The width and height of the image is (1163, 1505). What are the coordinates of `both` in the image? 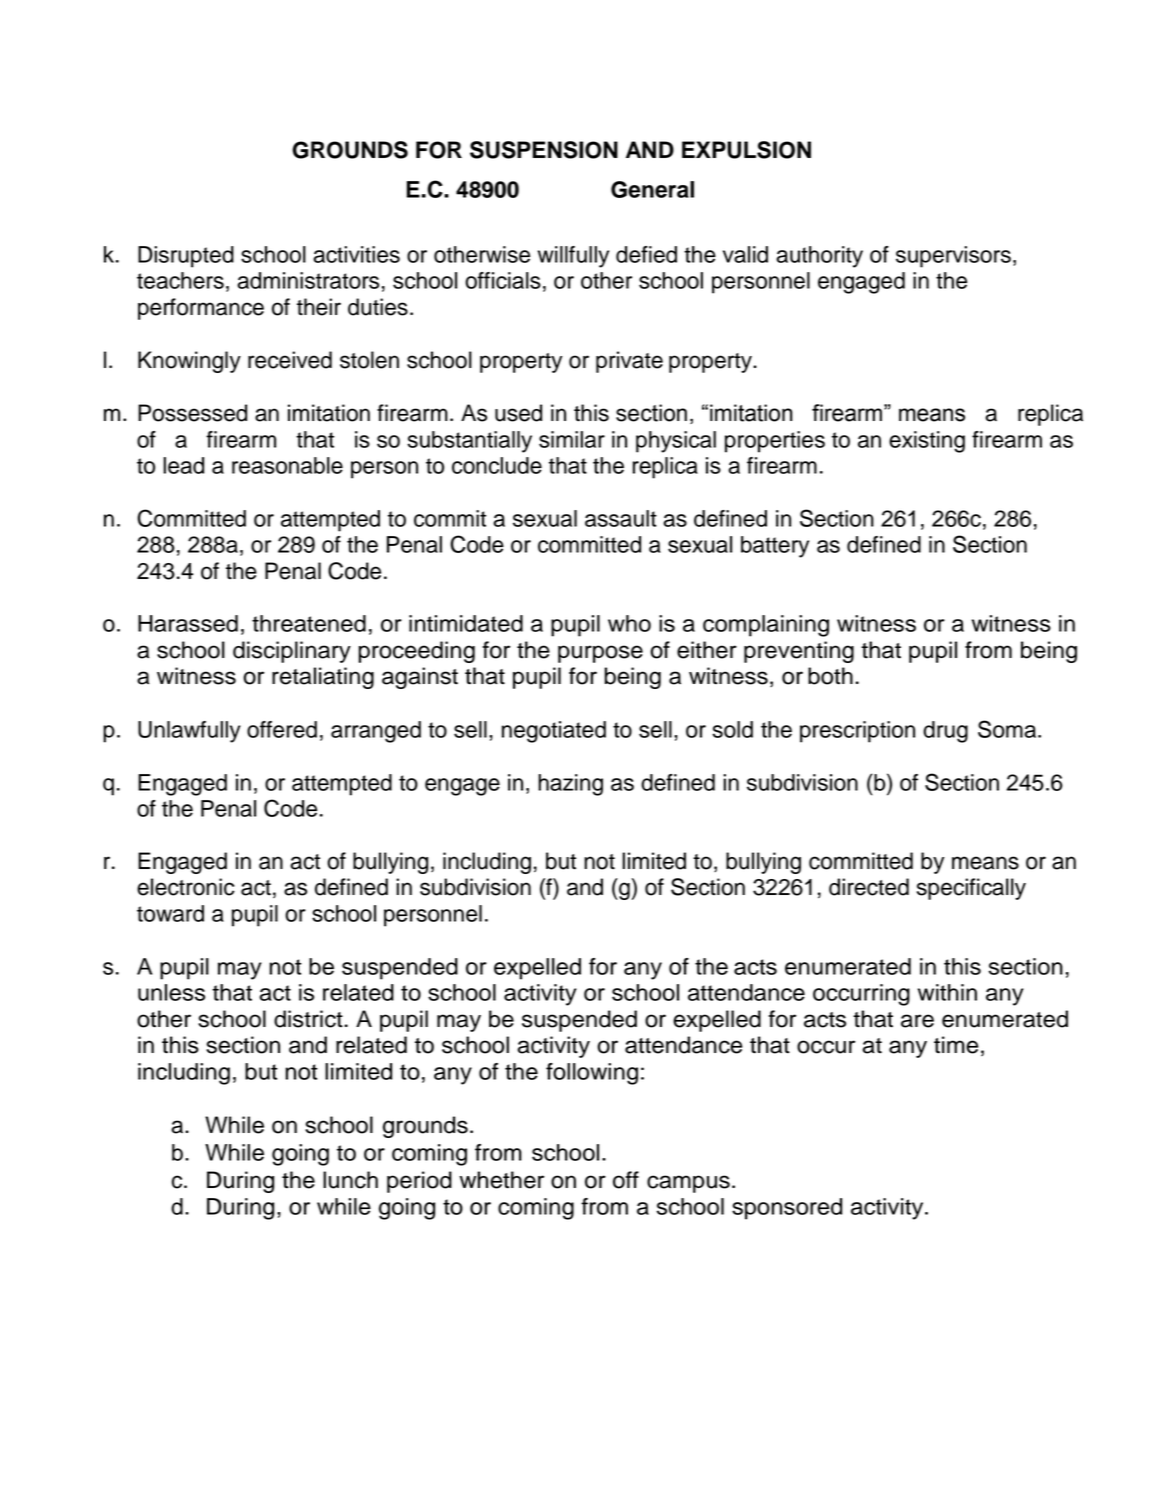 It's located at (830, 676).
